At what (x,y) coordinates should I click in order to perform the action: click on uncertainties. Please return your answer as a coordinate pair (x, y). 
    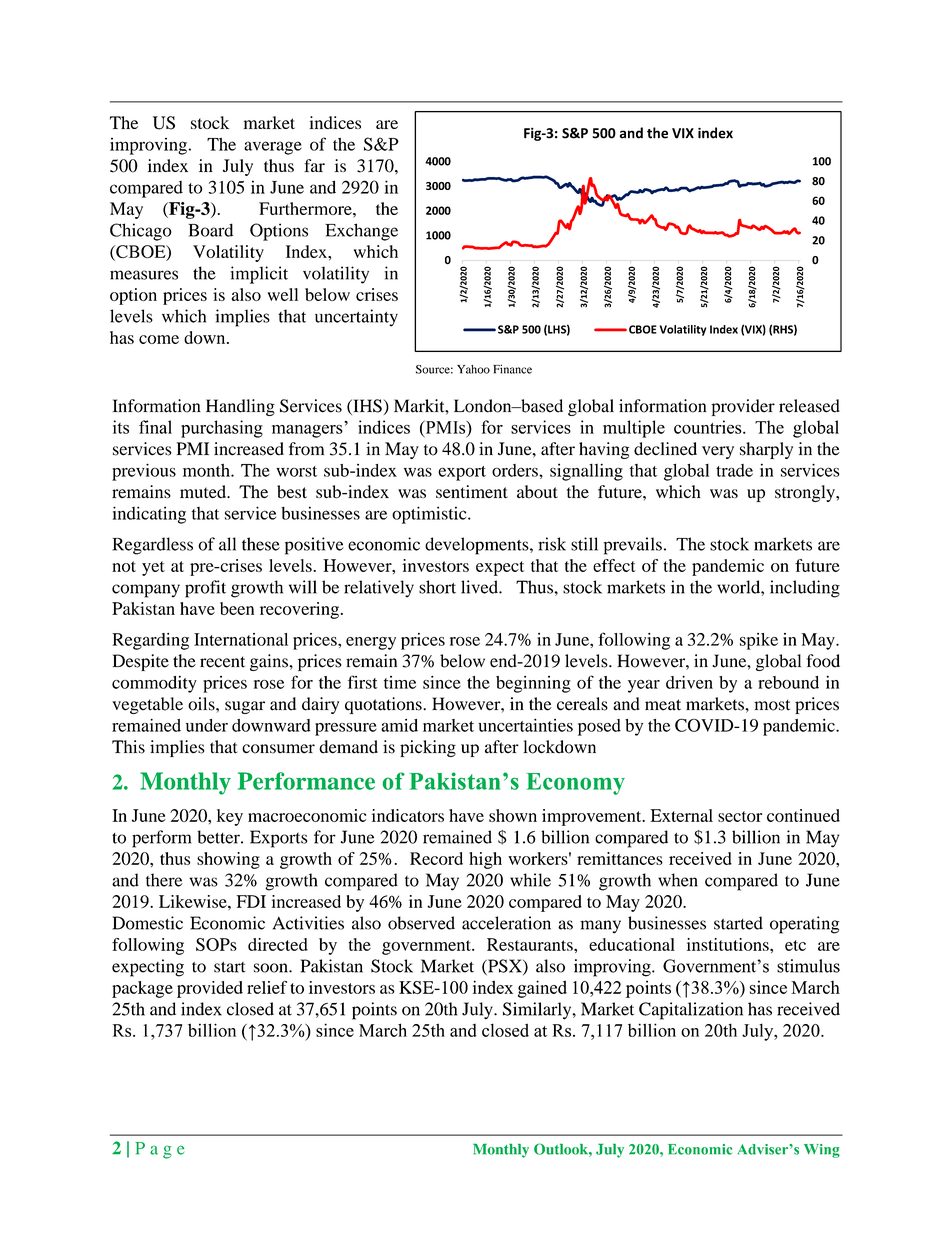
    Looking at the image, I should click on (525, 725).
